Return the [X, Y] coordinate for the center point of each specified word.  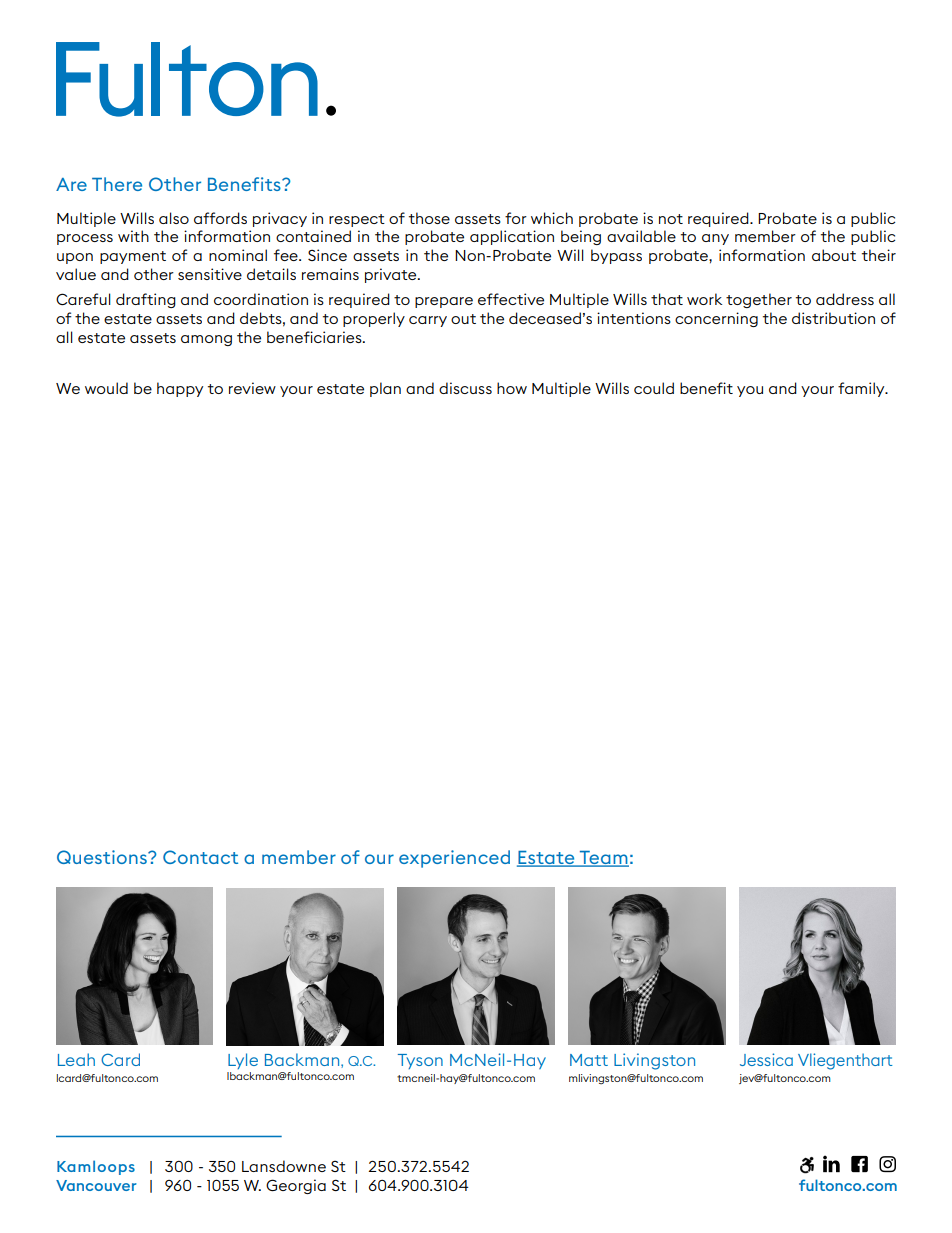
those [429, 218]
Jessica [766, 1059]
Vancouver [96, 1185]
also [174, 218]
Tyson [420, 1061]
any [715, 239]
